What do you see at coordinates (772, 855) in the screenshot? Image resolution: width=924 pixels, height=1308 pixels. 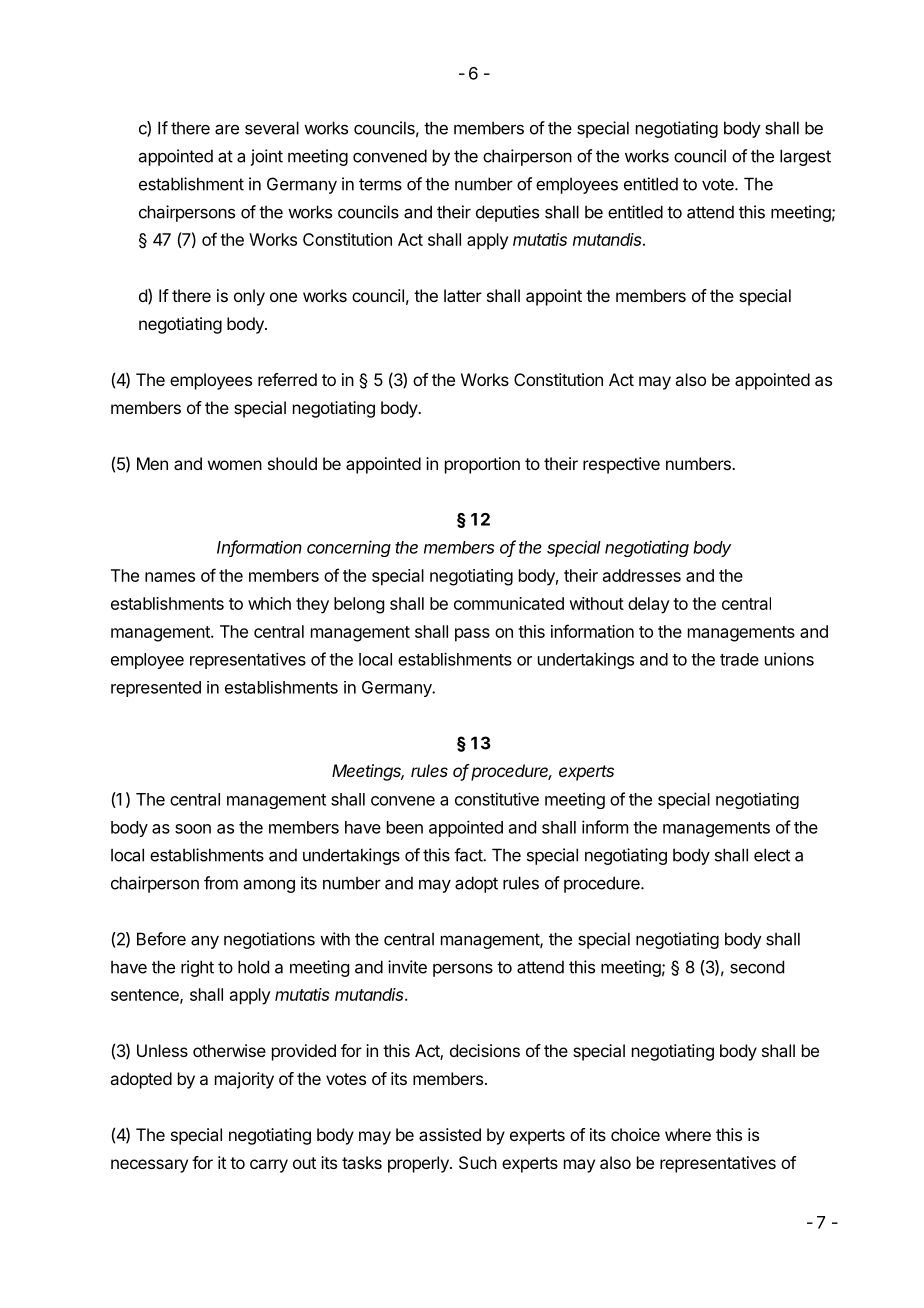 I see `elect` at bounding box center [772, 855].
